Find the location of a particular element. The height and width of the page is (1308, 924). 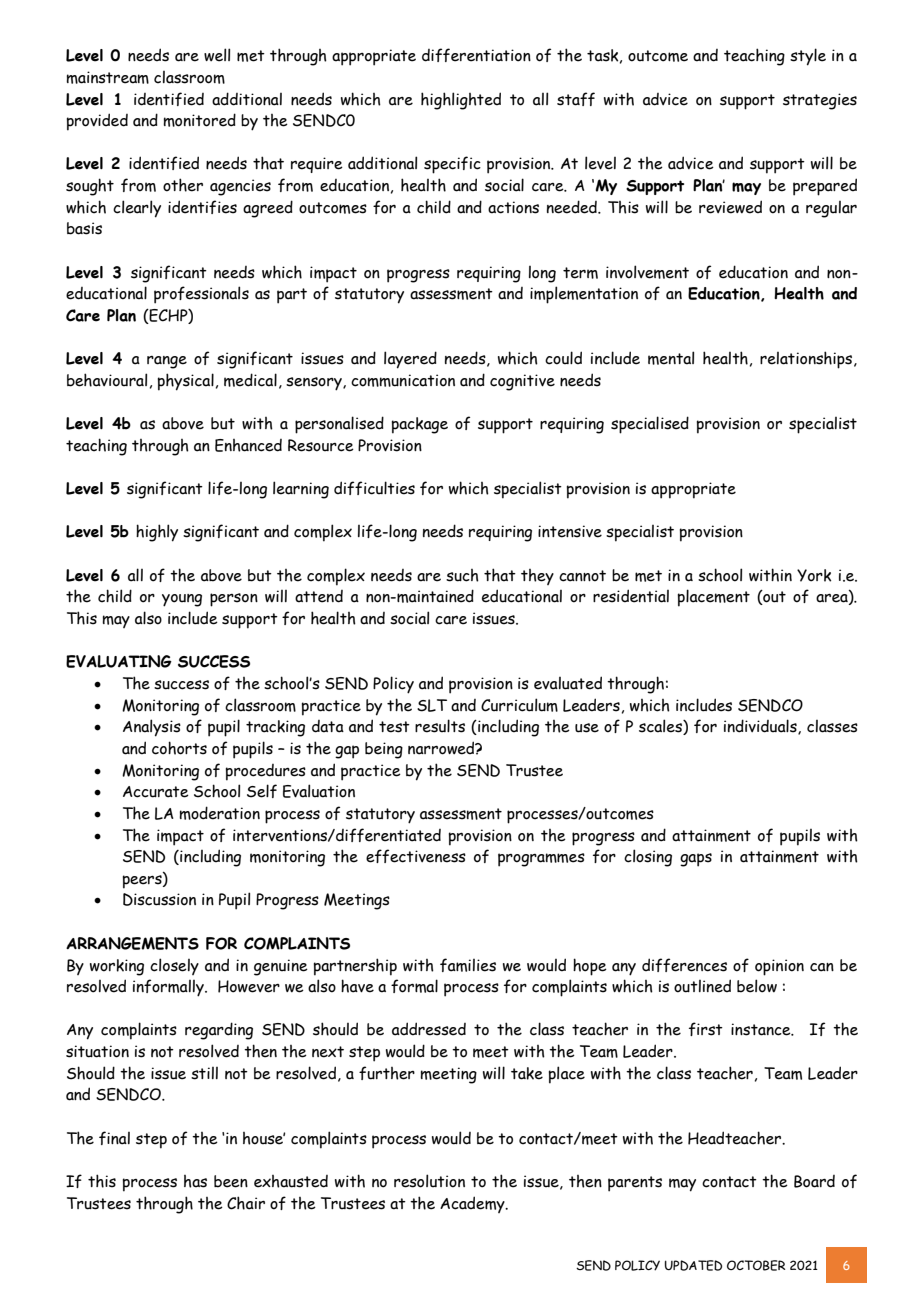

highlighted is located at coordinates (461, 101).
